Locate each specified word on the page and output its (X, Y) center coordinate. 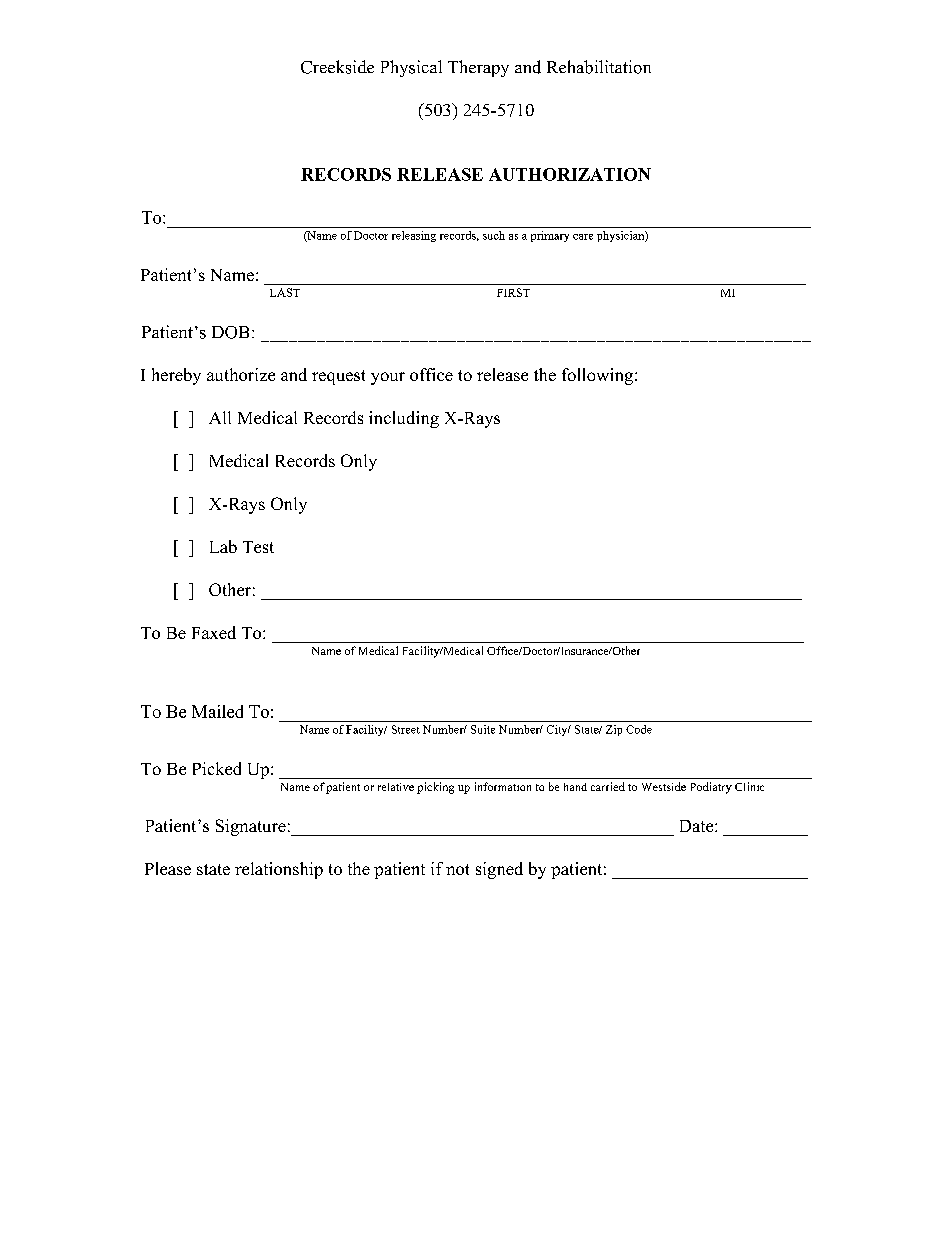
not (457, 869)
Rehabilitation (599, 67)
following (599, 376)
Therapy (478, 68)
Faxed (214, 632)
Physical (411, 68)
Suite (483, 729)
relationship (279, 870)
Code (639, 729)
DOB (230, 332)
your (388, 378)
